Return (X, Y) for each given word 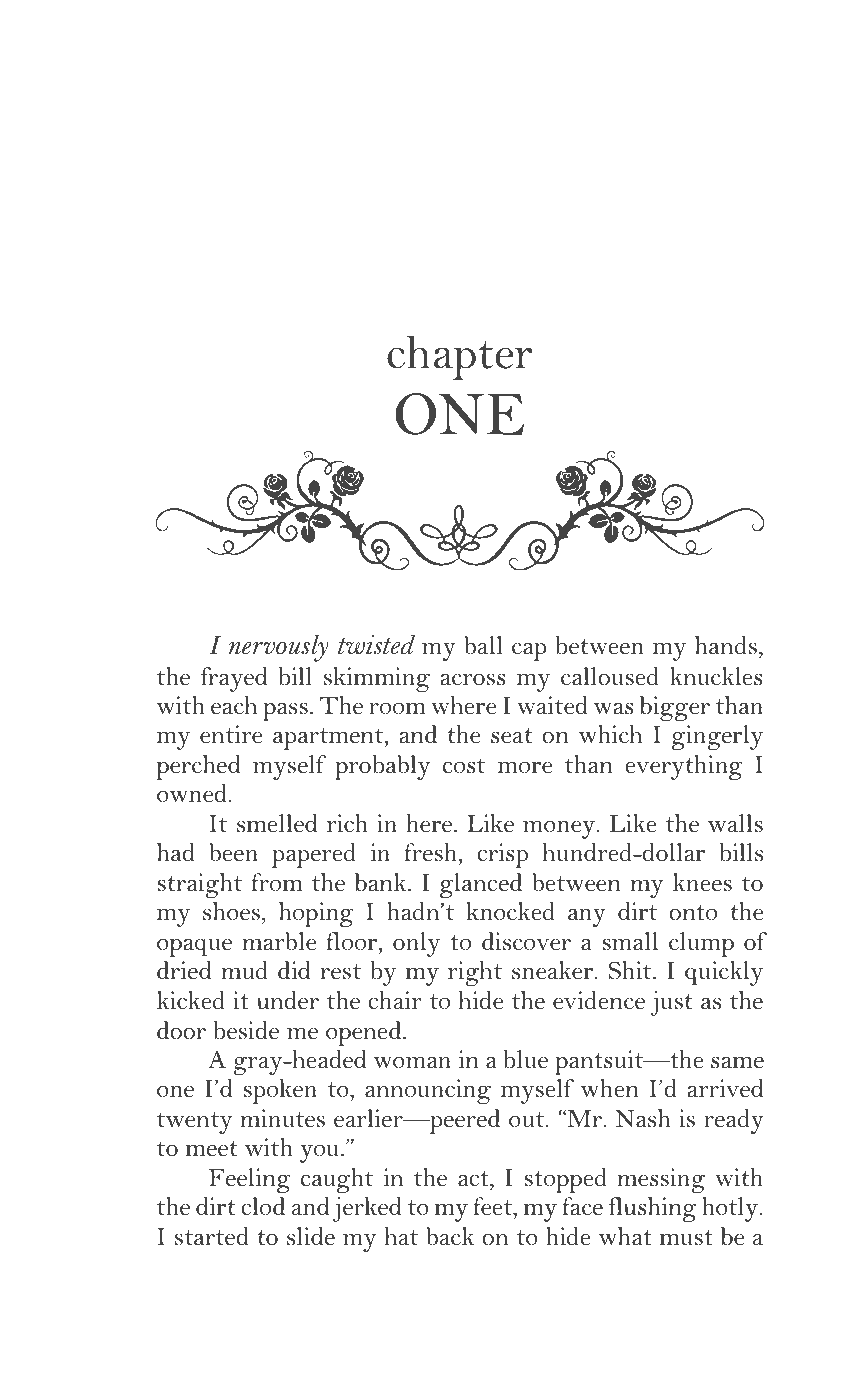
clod (263, 1206)
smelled (277, 823)
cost (464, 766)
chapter (459, 358)
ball (483, 645)
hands (726, 645)
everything (684, 767)
